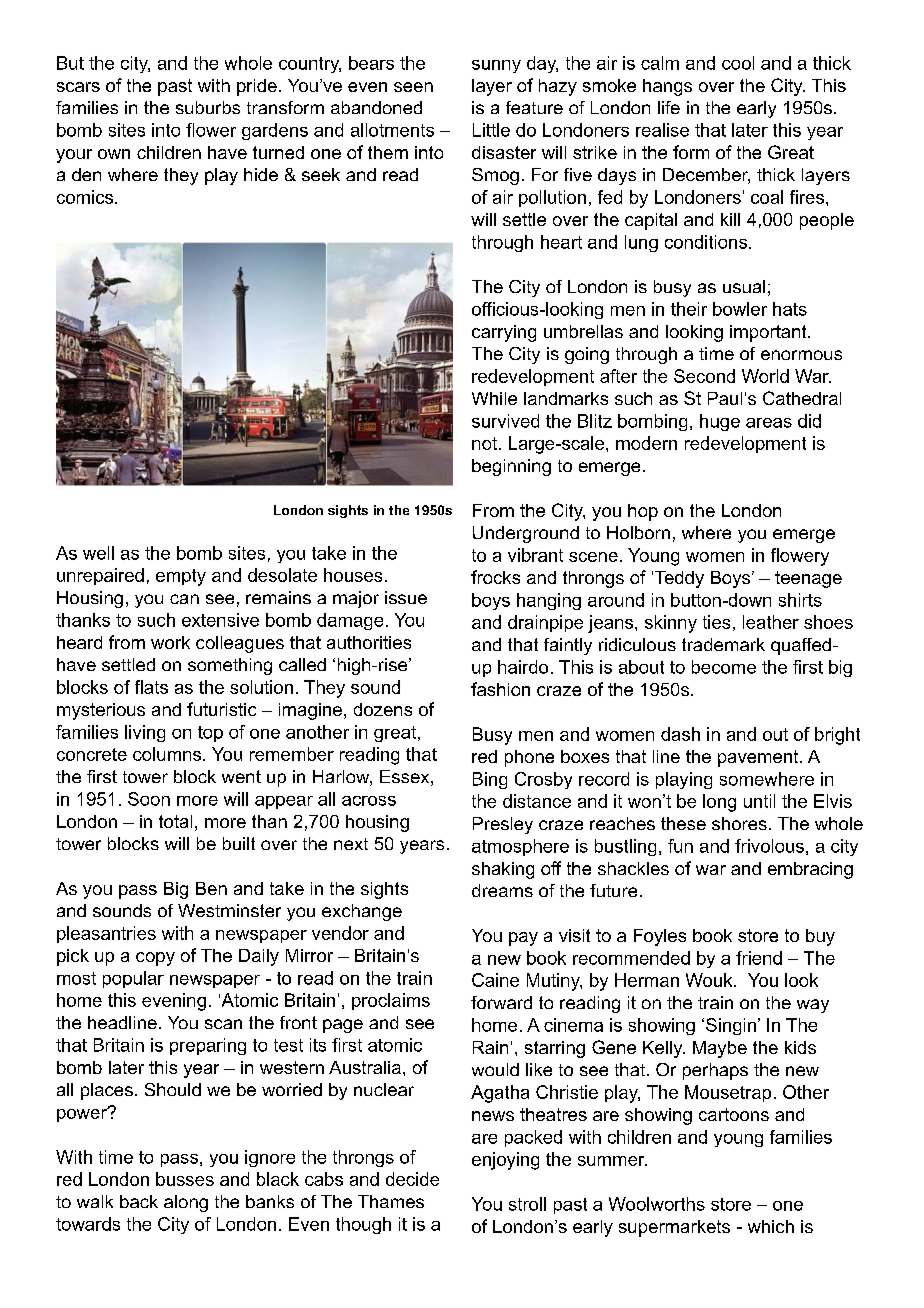 The image size is (924, 1308). Describe the element at coordinates (208, 107) in the page. I see `suburbs` at that location.
